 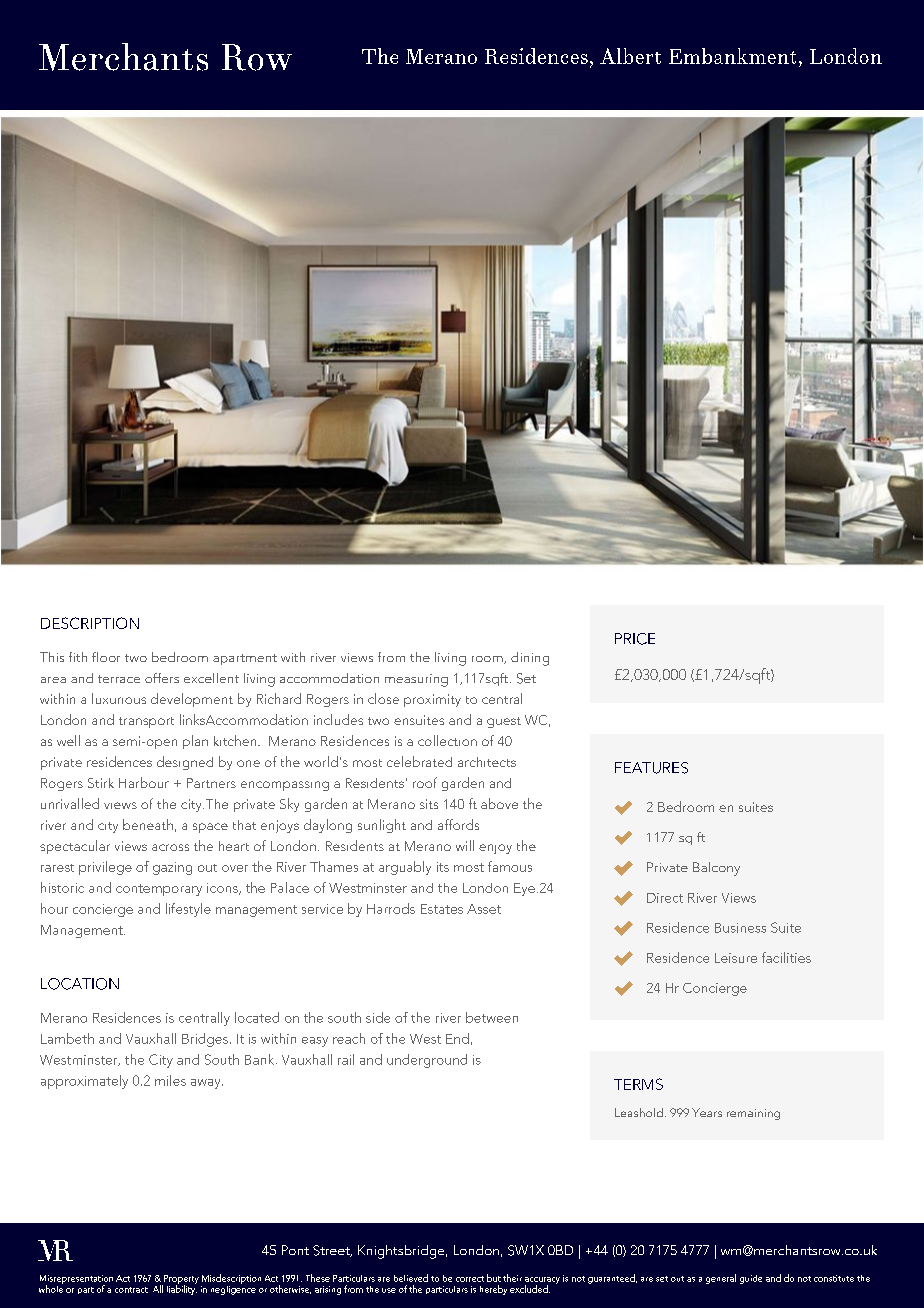 What do you see at coordinates (106, 657) in the screenshot?
I see `floor` at bounding box center [106, 657].
